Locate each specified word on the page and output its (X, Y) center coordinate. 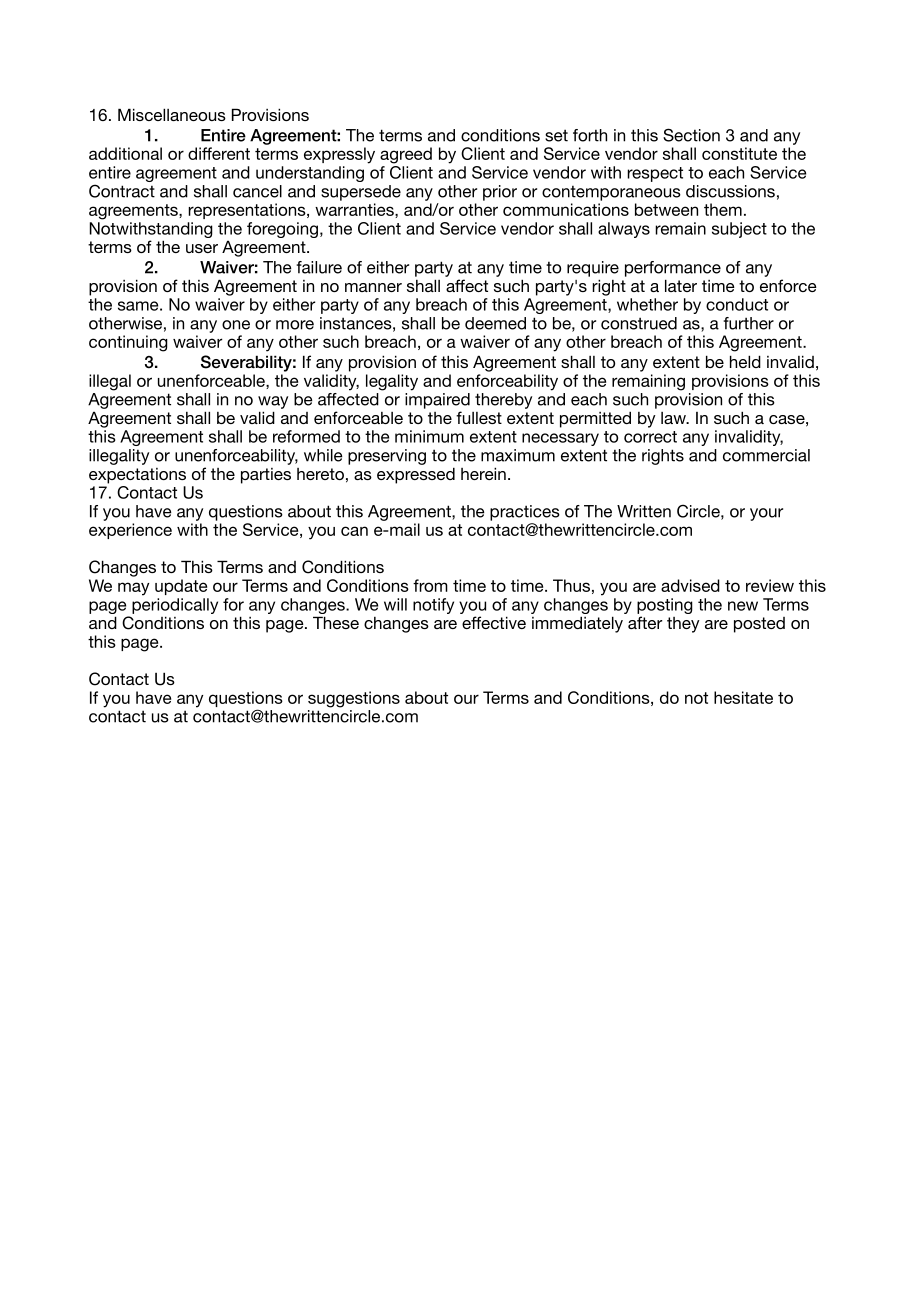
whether (647, 304)
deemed (495, 323)
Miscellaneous (172, 114)
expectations (137, 476)
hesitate (743, 697)
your (766, 514)
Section (691, 135)
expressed (416, 475)
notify (433, 606)
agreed (406, 155)
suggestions (354, 699)
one (236, 325)
